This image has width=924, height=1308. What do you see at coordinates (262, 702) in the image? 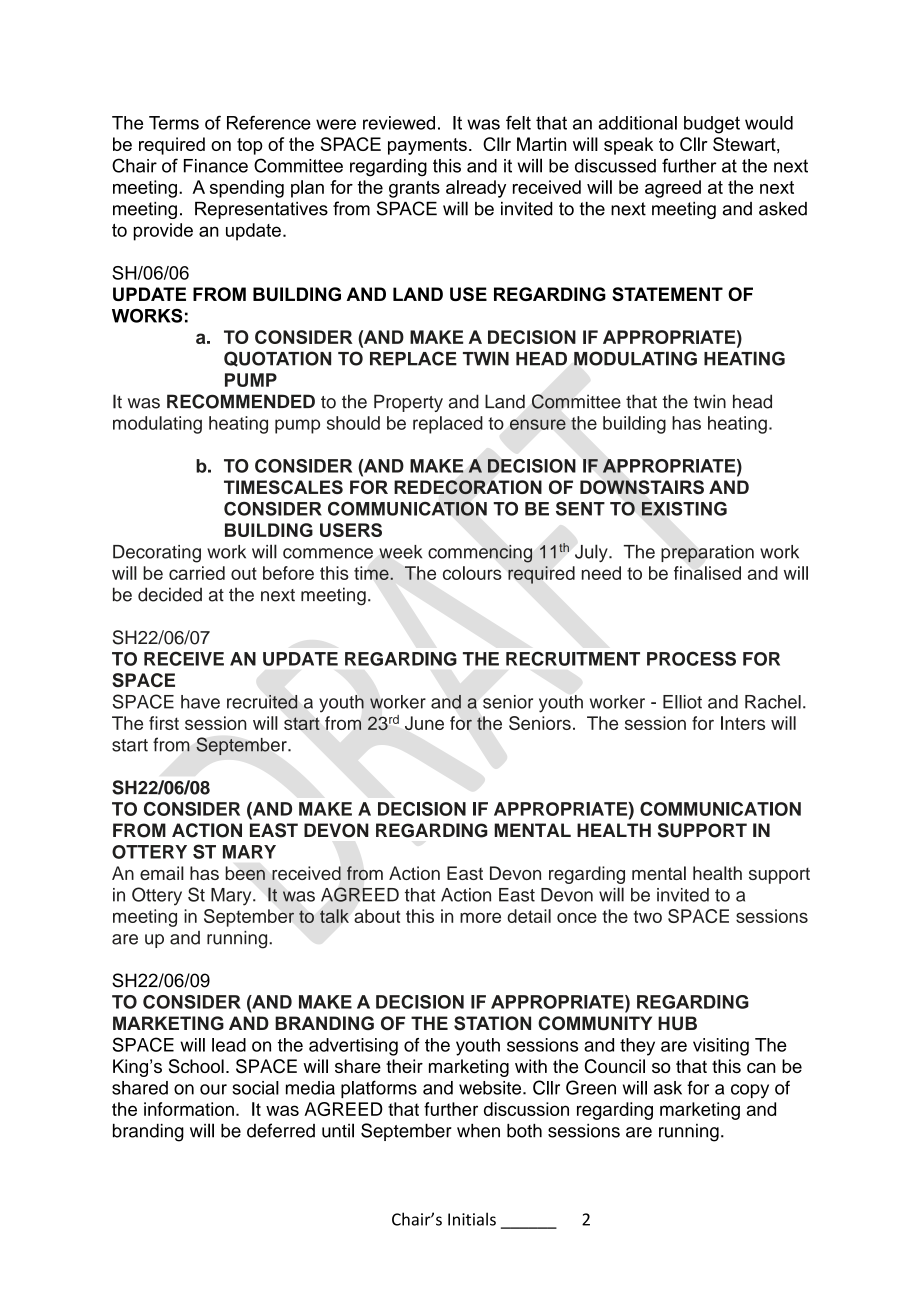
I see `recruited` at bounding box center [262, 702].
